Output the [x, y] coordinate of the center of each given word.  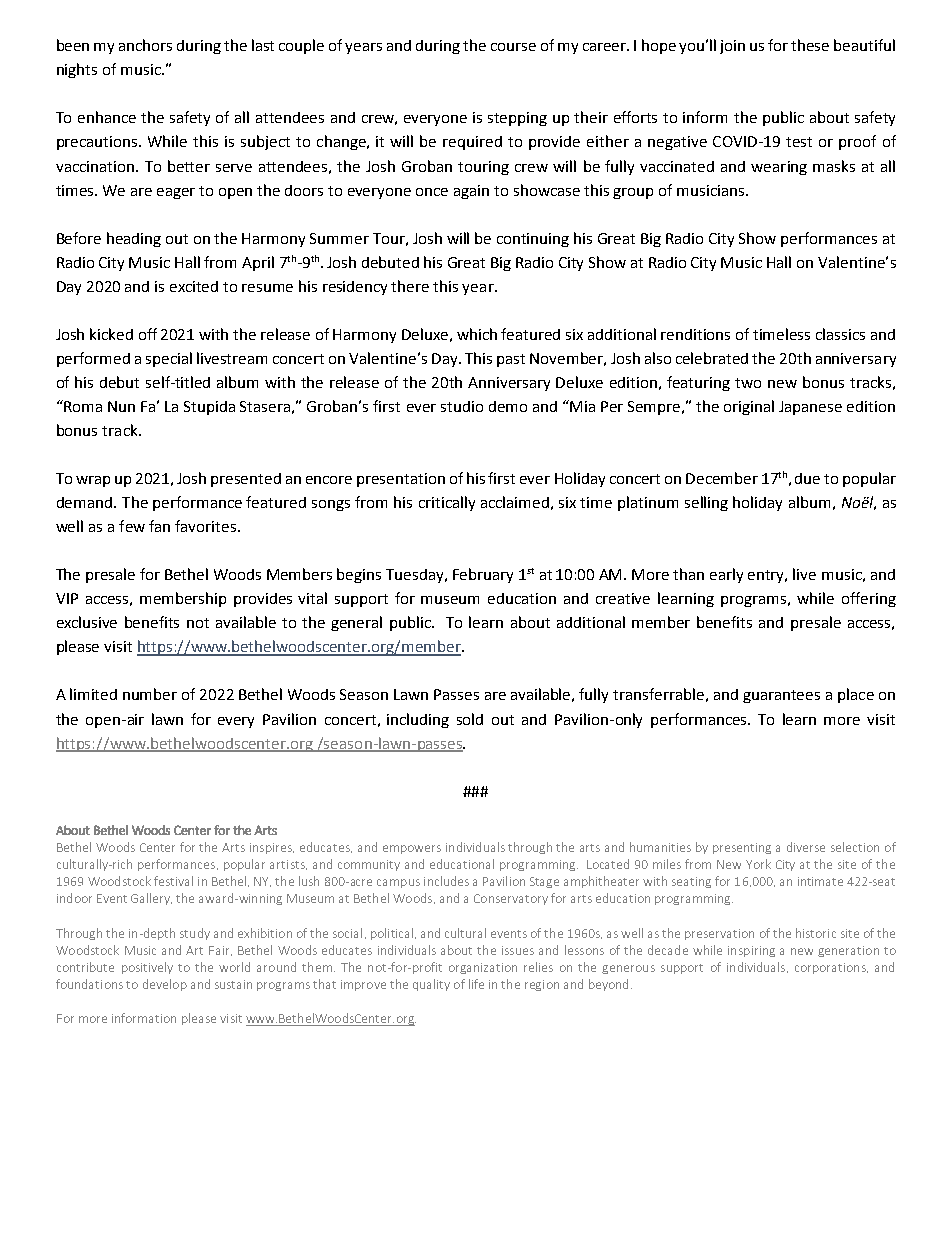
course [513, 47]
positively [147, 968]
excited [194, 286]
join [732, 47]
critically [447, 503]
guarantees [781, 696]
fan [159, 526]
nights [77, 70]
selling [706, 503]
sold [470, 719]
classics [840, 334]
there [410, 286]
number [150, 694]
